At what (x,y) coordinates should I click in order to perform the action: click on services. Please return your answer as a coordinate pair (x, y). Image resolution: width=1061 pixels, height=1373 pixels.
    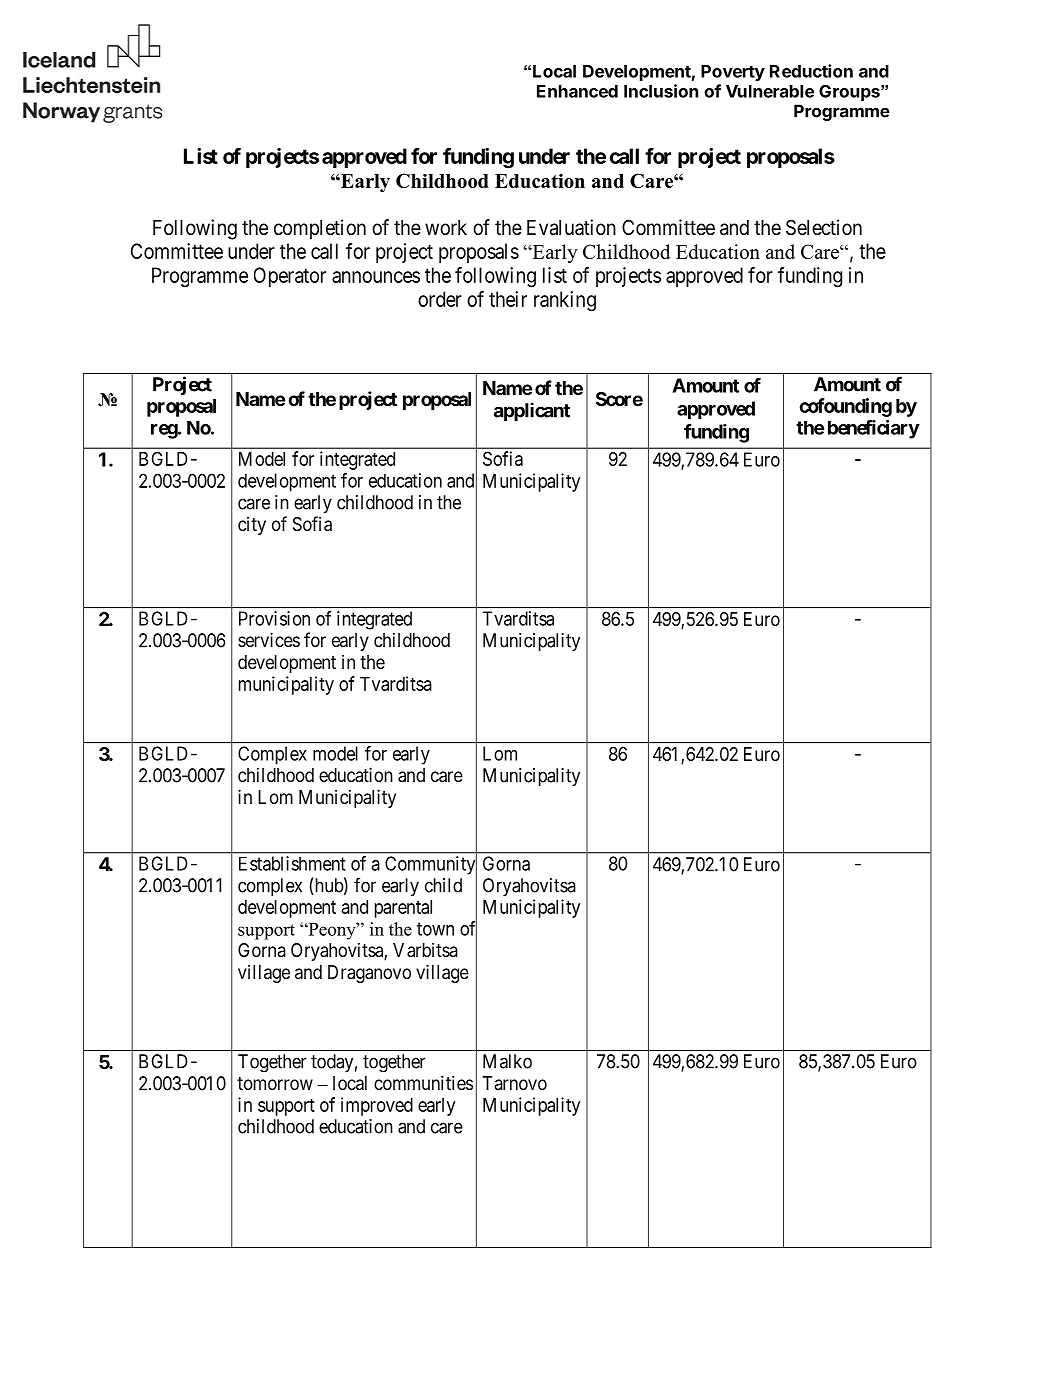
    Looking at the image, I should click on (269, 639).
